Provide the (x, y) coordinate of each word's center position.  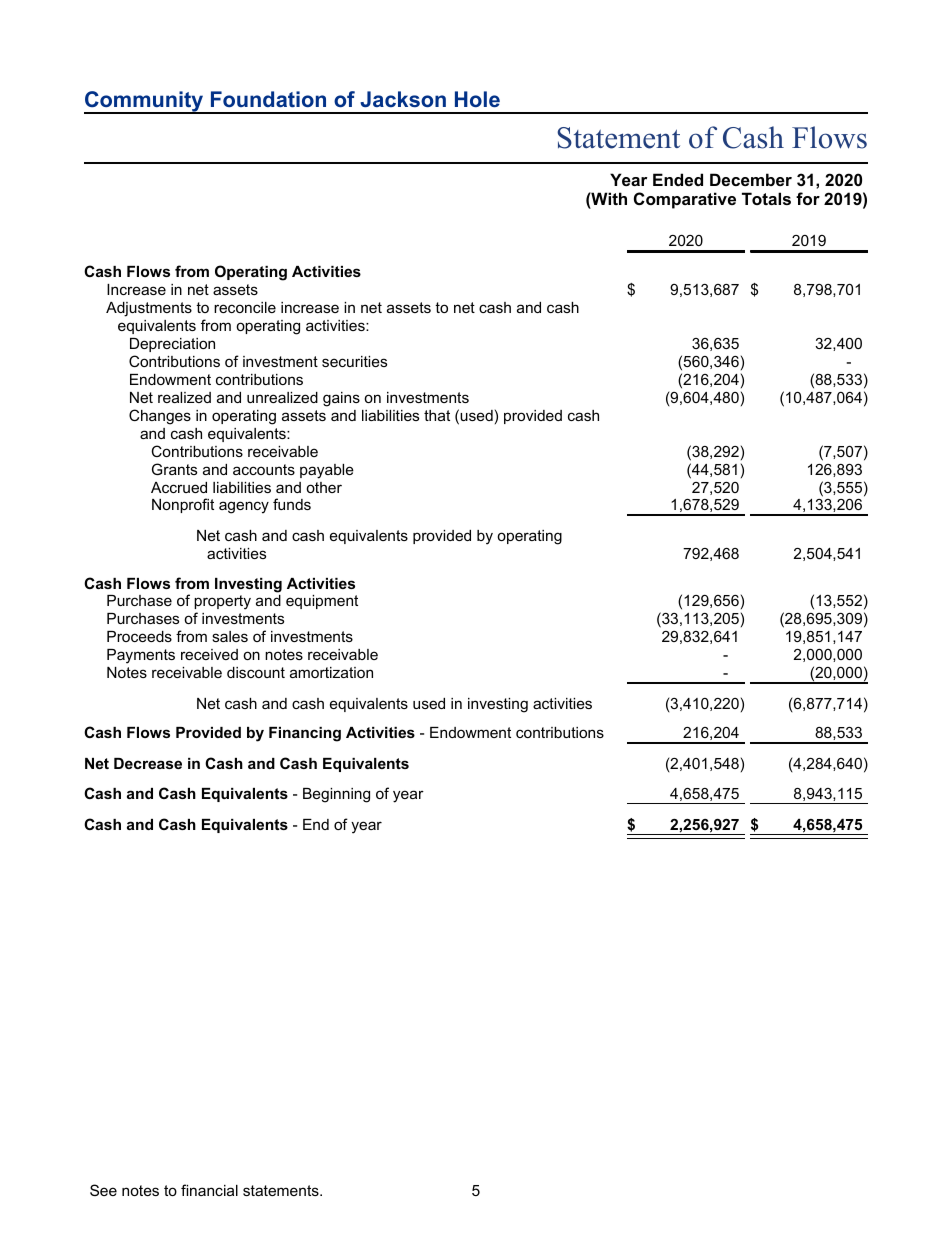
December (751, 179)
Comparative (685, 200)
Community (145, 102)
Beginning (336, 795)
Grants (174, 469)
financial (209, 1190)
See (103, 1190)
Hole (477, 99)
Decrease (148, 763)
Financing (305, 734)
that (437, 415)
